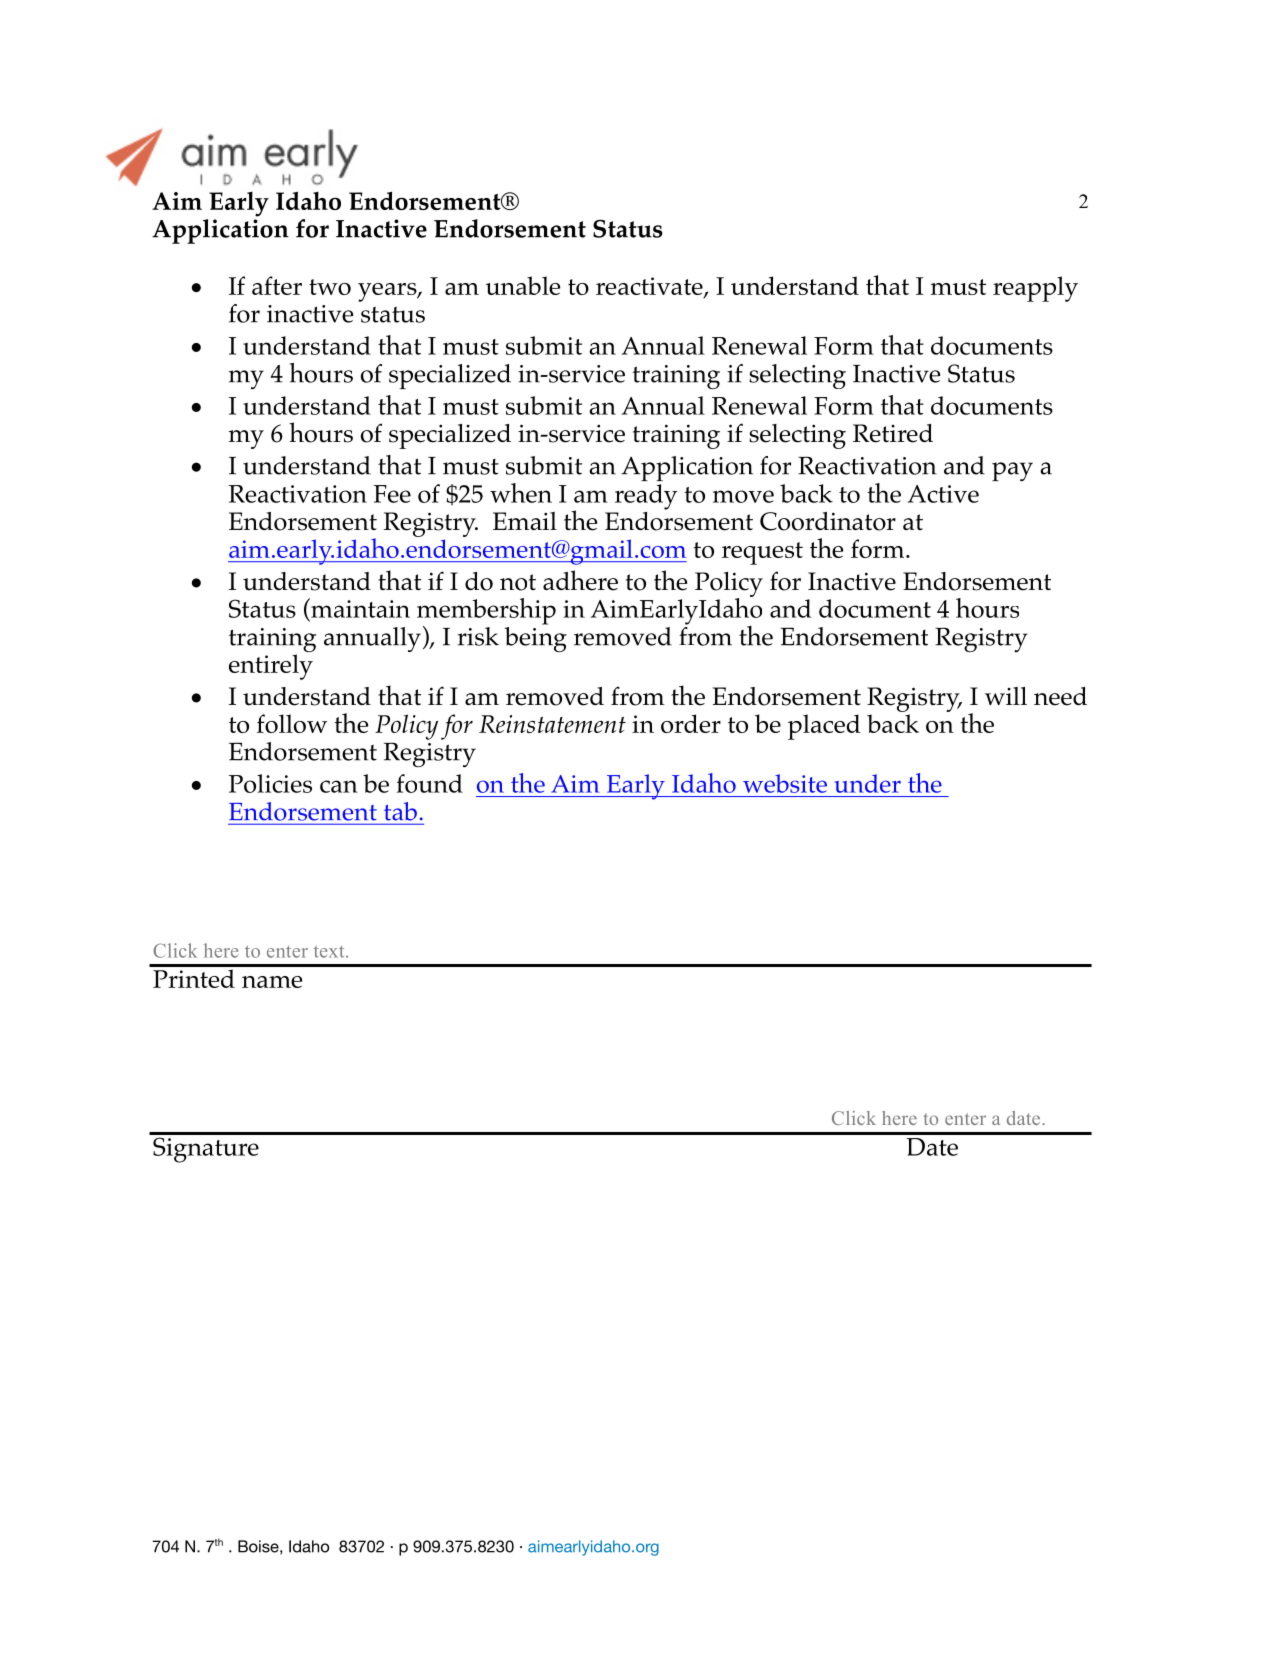  What do you see at coordinates (1035, 289) in the screenshot?
I see `reapply` at bounding box center [1035, 289].
